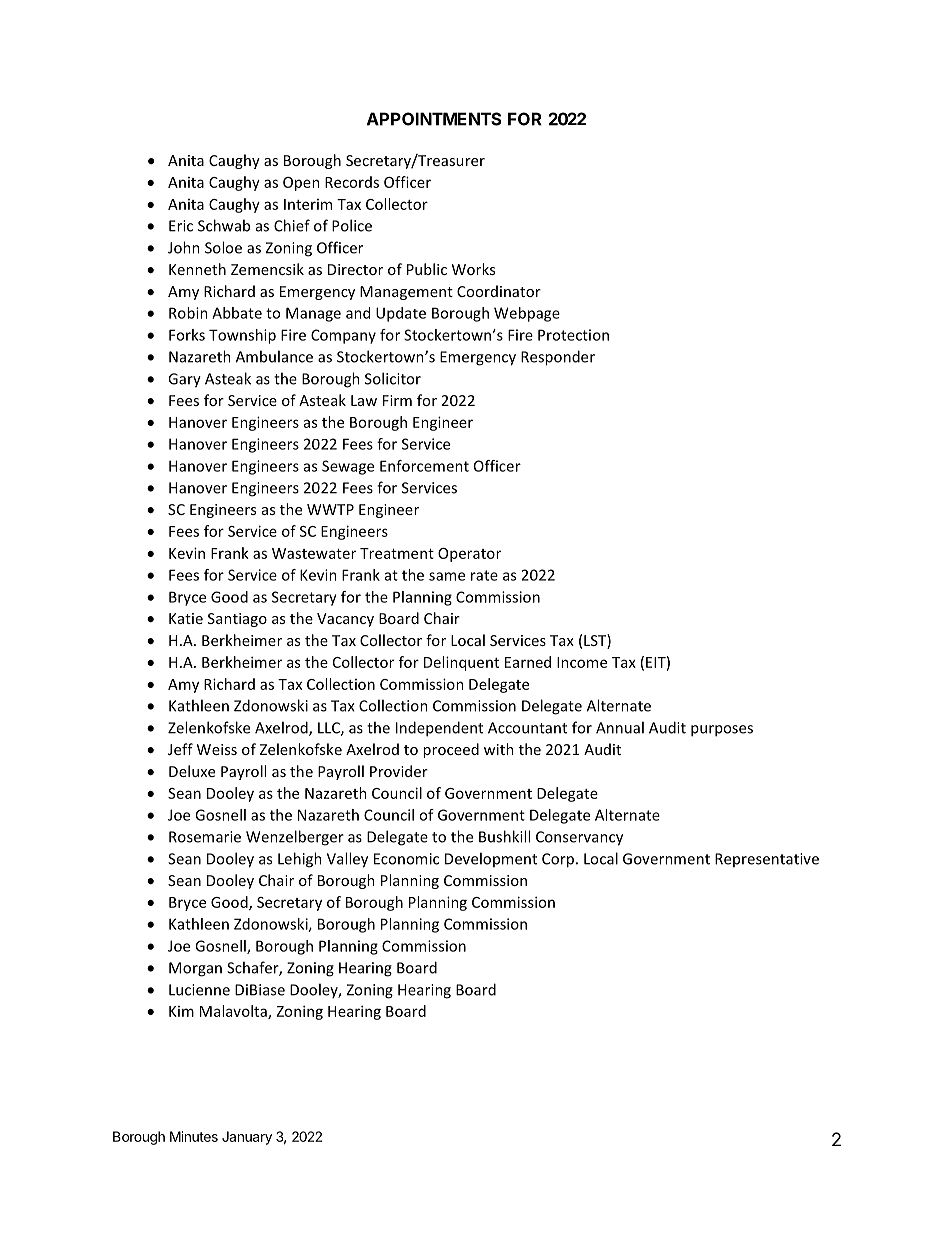 Image resolution: width=952 pixels, height=1233 pixels. I want to click on APPOINTMENTS, so click(434, 119).
